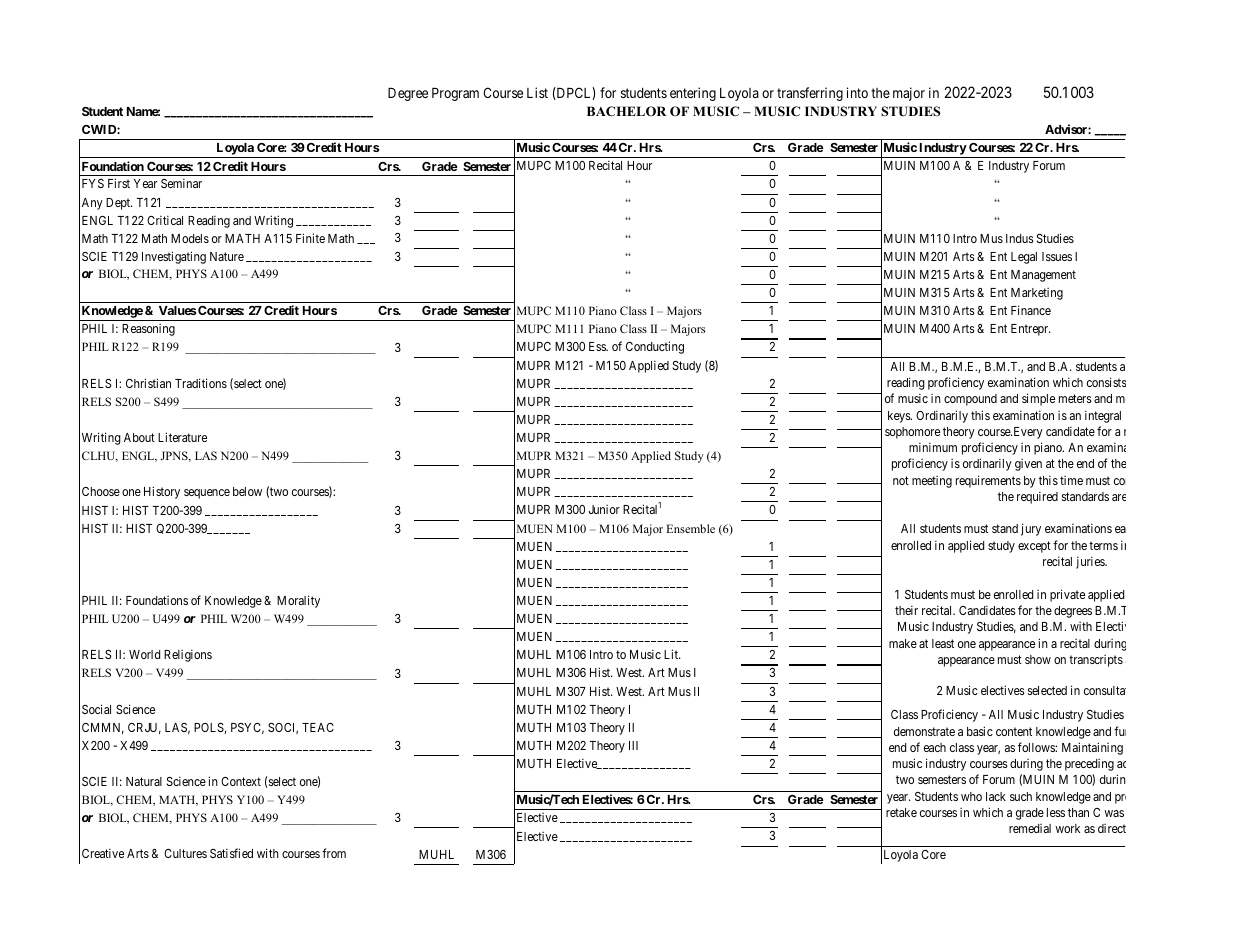  What do you see at coordinates (857, 92) in the screenshot?
I see `into` at bounding box center [857, 92].
